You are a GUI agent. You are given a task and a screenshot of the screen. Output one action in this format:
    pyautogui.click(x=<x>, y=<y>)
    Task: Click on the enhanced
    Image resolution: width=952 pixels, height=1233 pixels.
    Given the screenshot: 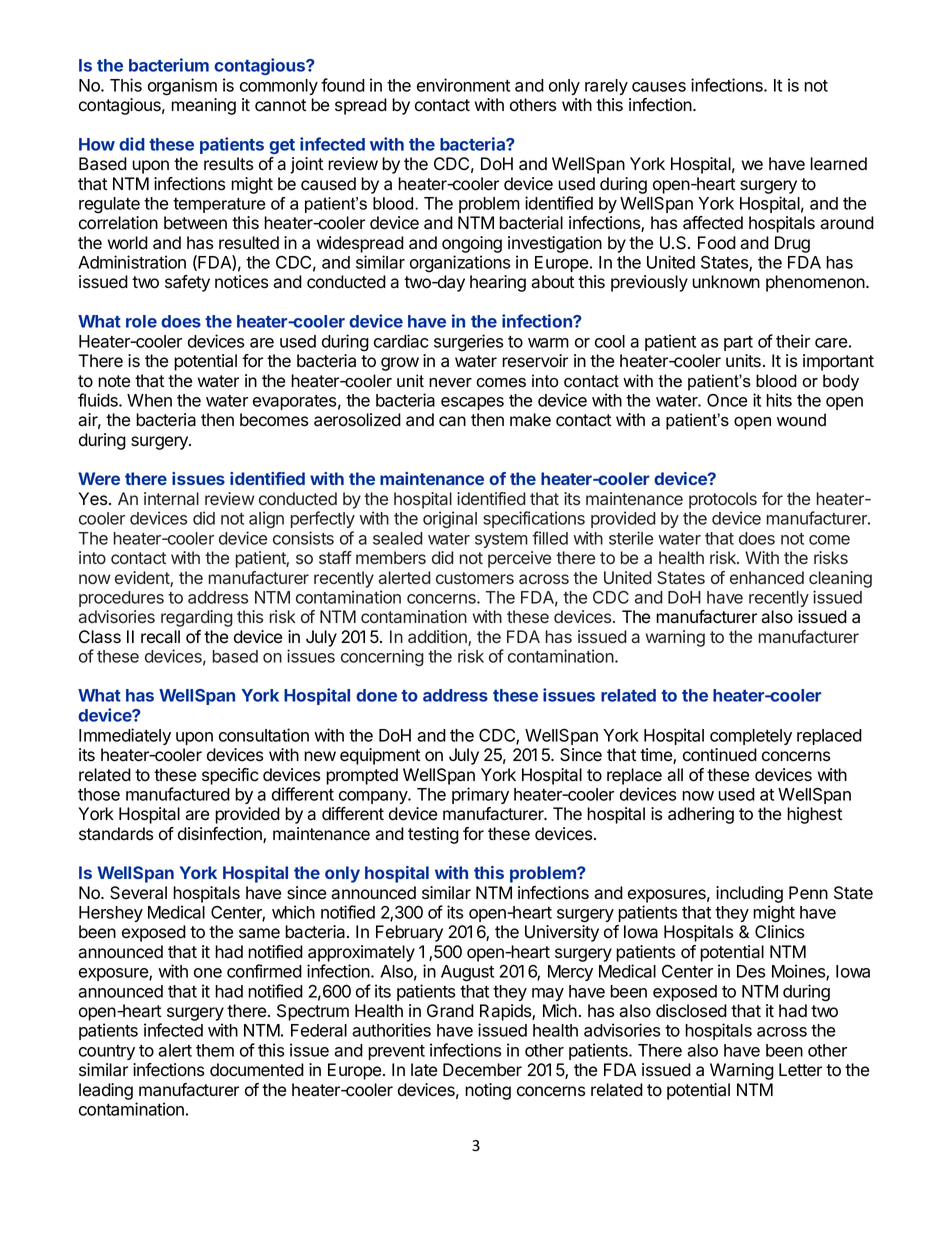 What is the action you would take?
    pyautogui.click(x=767, y=578)
